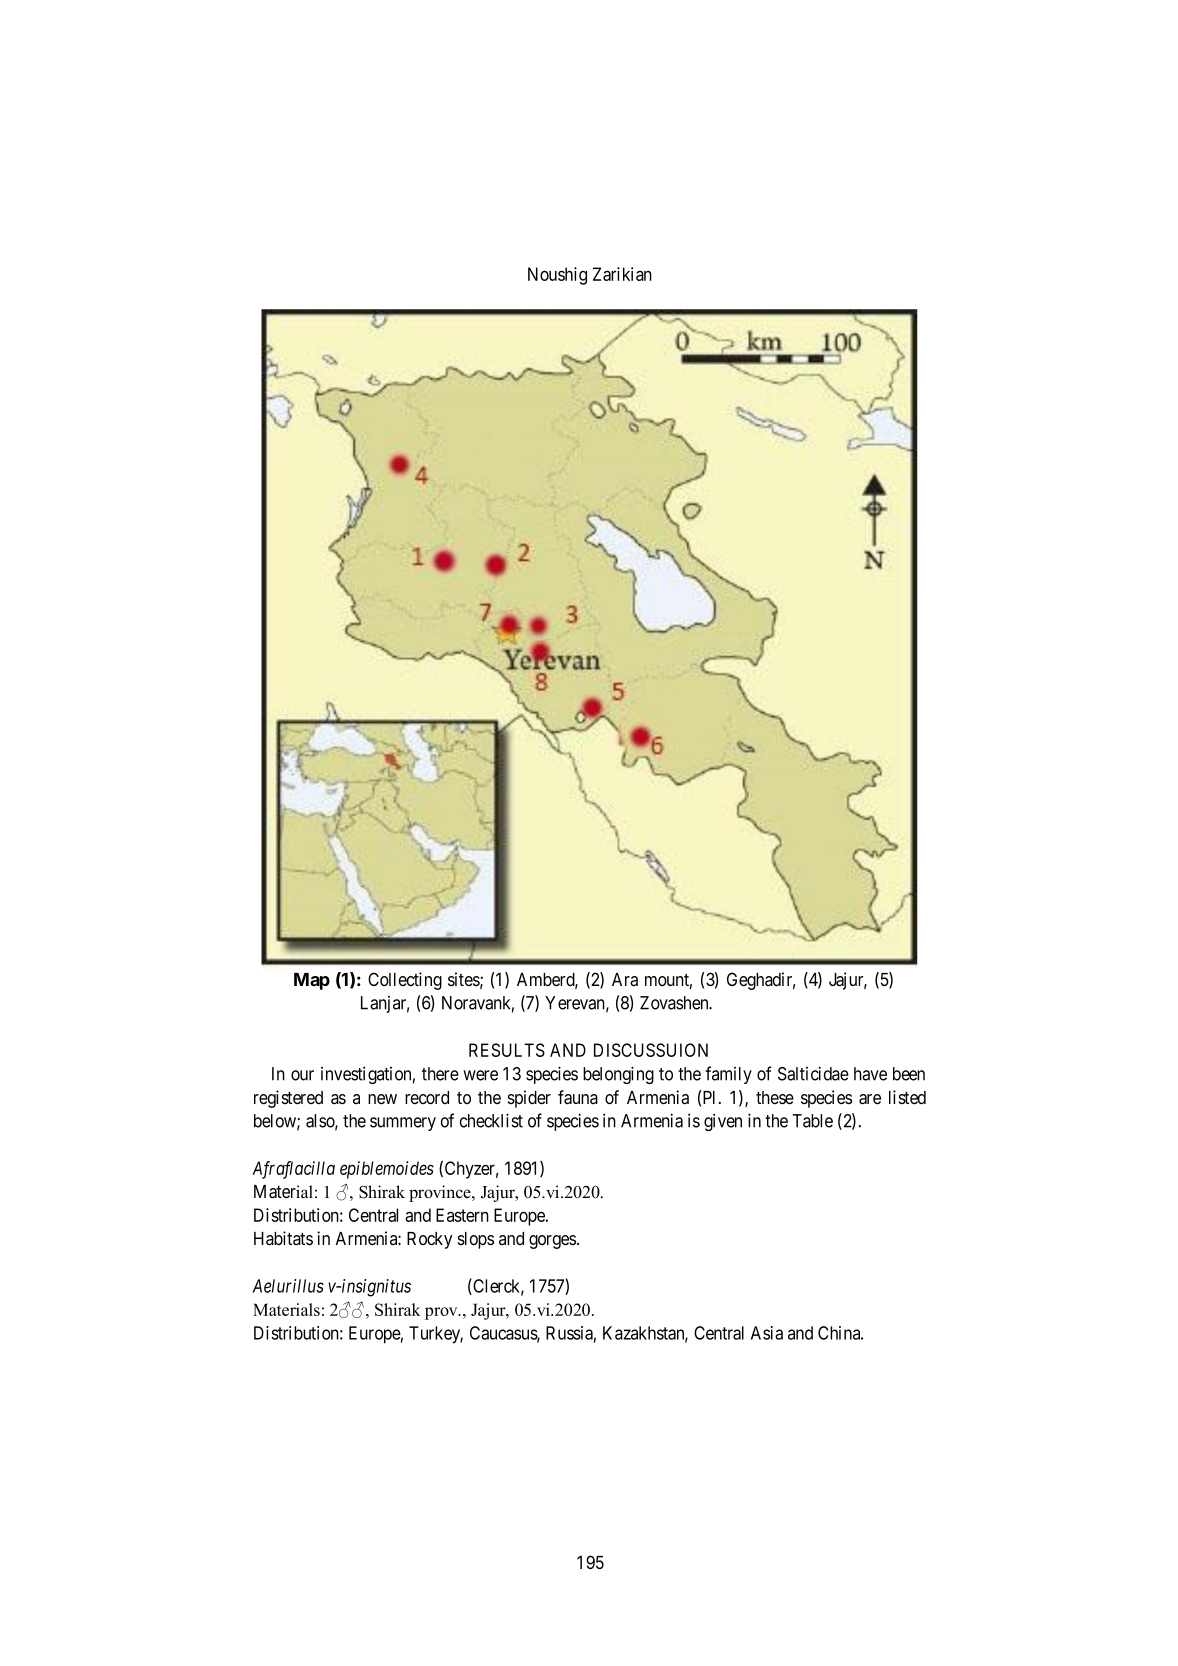  What do you see at coordinates (436, 1335) in the screenshot?
I see `Turkey` at bounding box center [436, 1335].
